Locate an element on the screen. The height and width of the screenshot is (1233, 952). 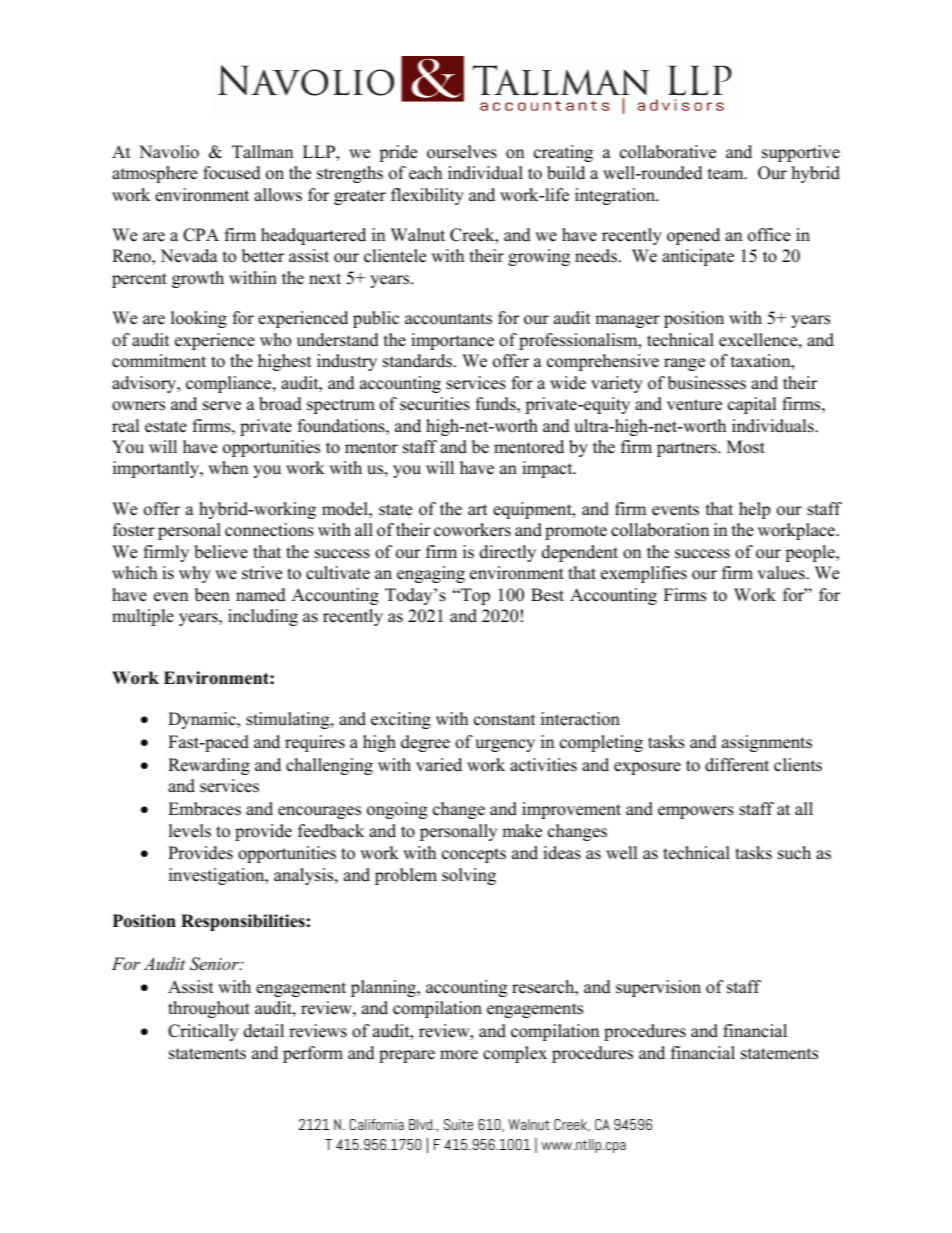
Suite is located at coordinates (458, 1124).
